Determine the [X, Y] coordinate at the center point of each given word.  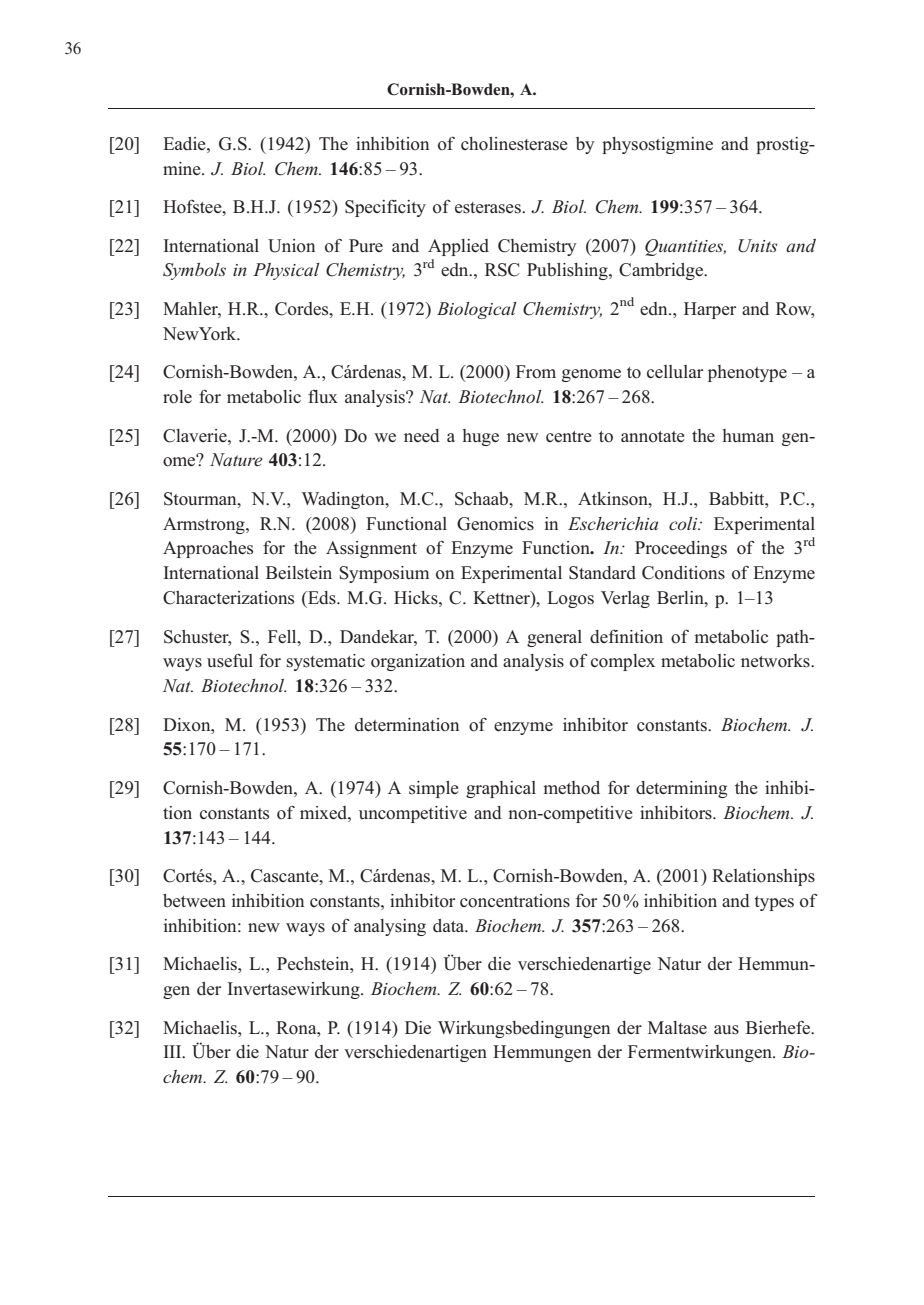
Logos [570, 599]
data [450, 925]
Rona [297, 1028]
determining [681, 789]
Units [757, 246]
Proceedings [681, 549]
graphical [501, 789]
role [177, 397]
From [536, 372]
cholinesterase [514, 144]
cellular [675, 371]
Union [291, 246]
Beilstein [299, 573]
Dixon [188, 725]
